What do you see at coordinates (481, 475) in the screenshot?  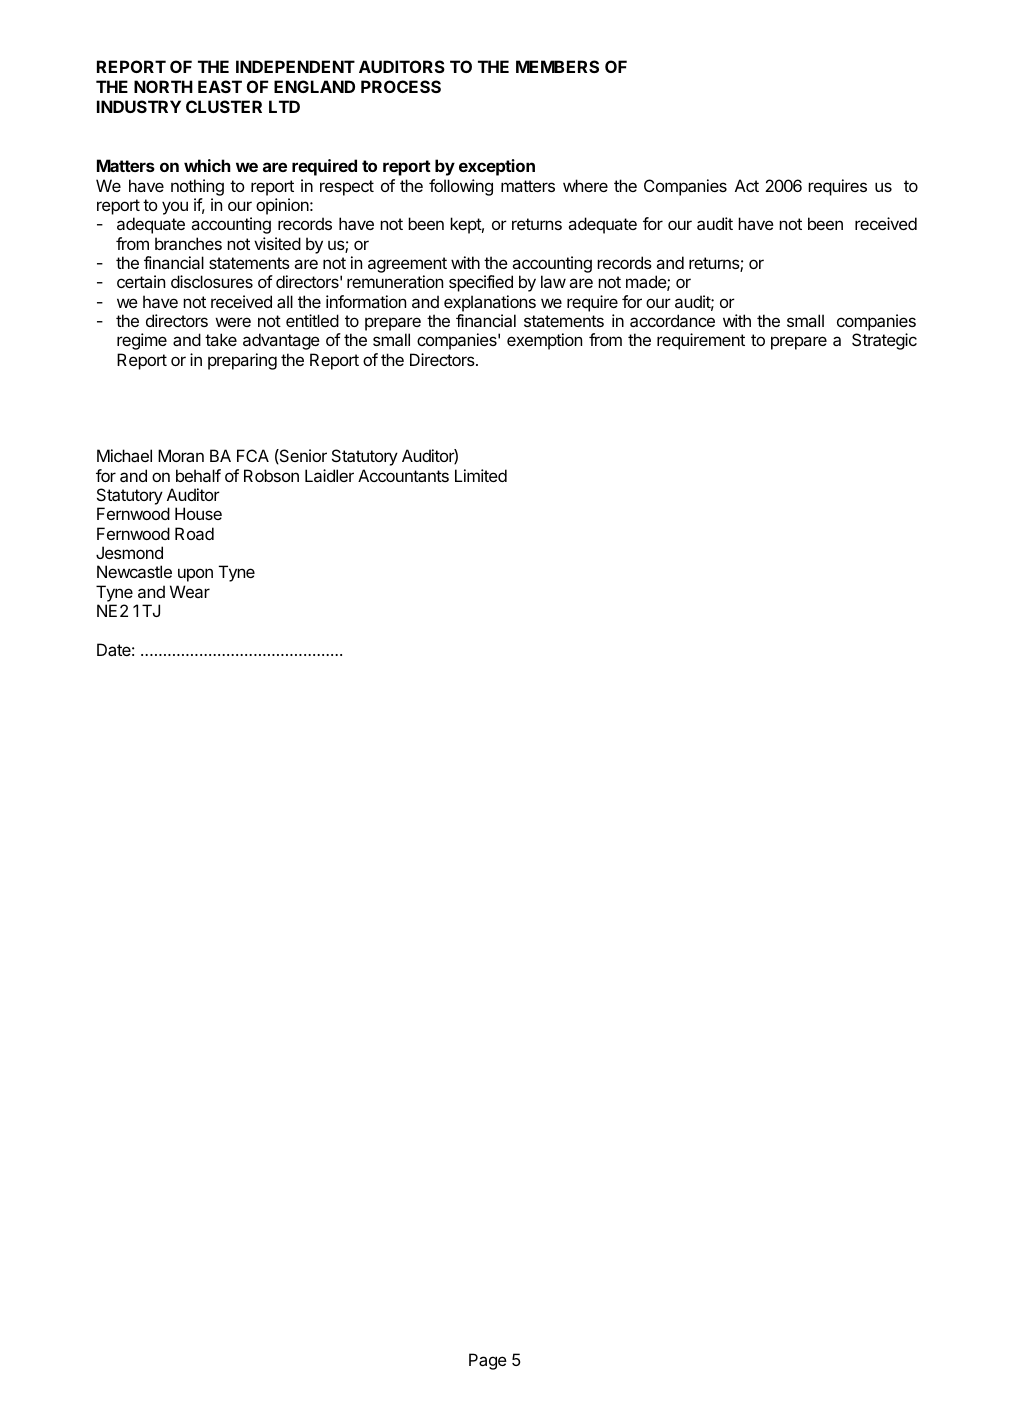 I see `Limited` at bounding box center [481, 475].
